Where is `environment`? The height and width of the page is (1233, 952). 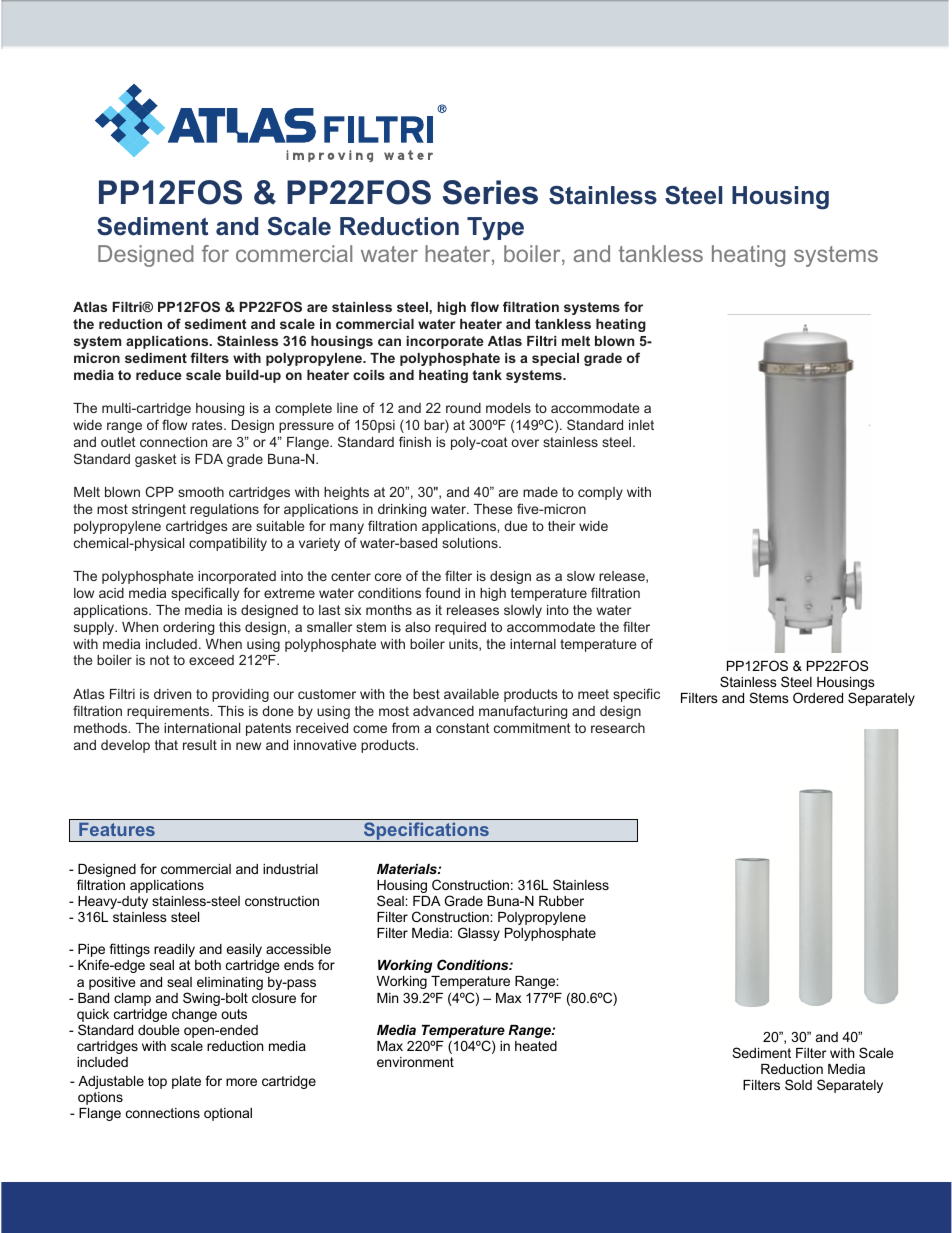 environment is located at coordinates (415, 1062).
